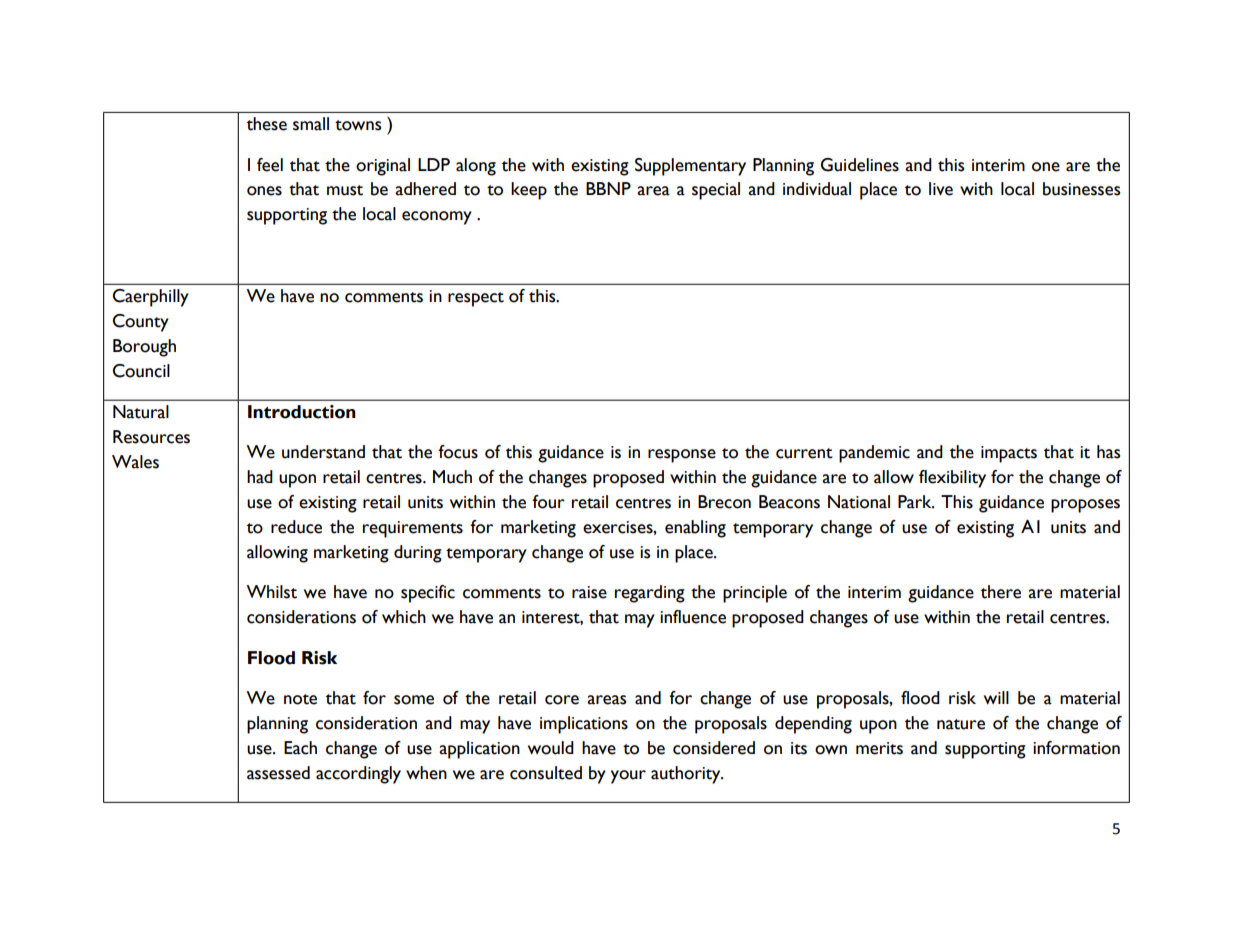  What do you see at coordinates (690, 167) in the screenshot?
I see `Supplementary` at bounding box center [690, 167].
